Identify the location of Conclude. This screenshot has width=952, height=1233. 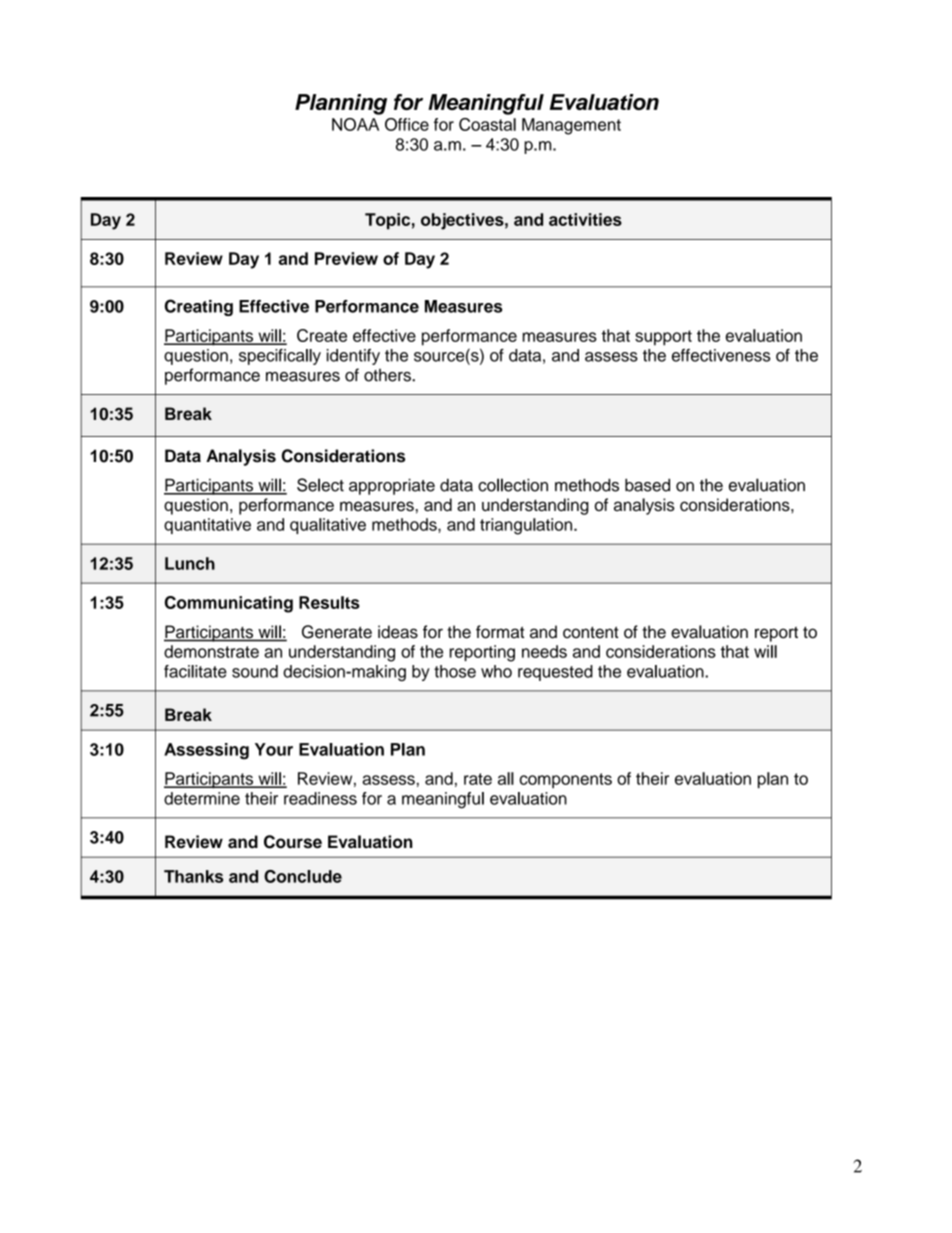
(303, 876).
